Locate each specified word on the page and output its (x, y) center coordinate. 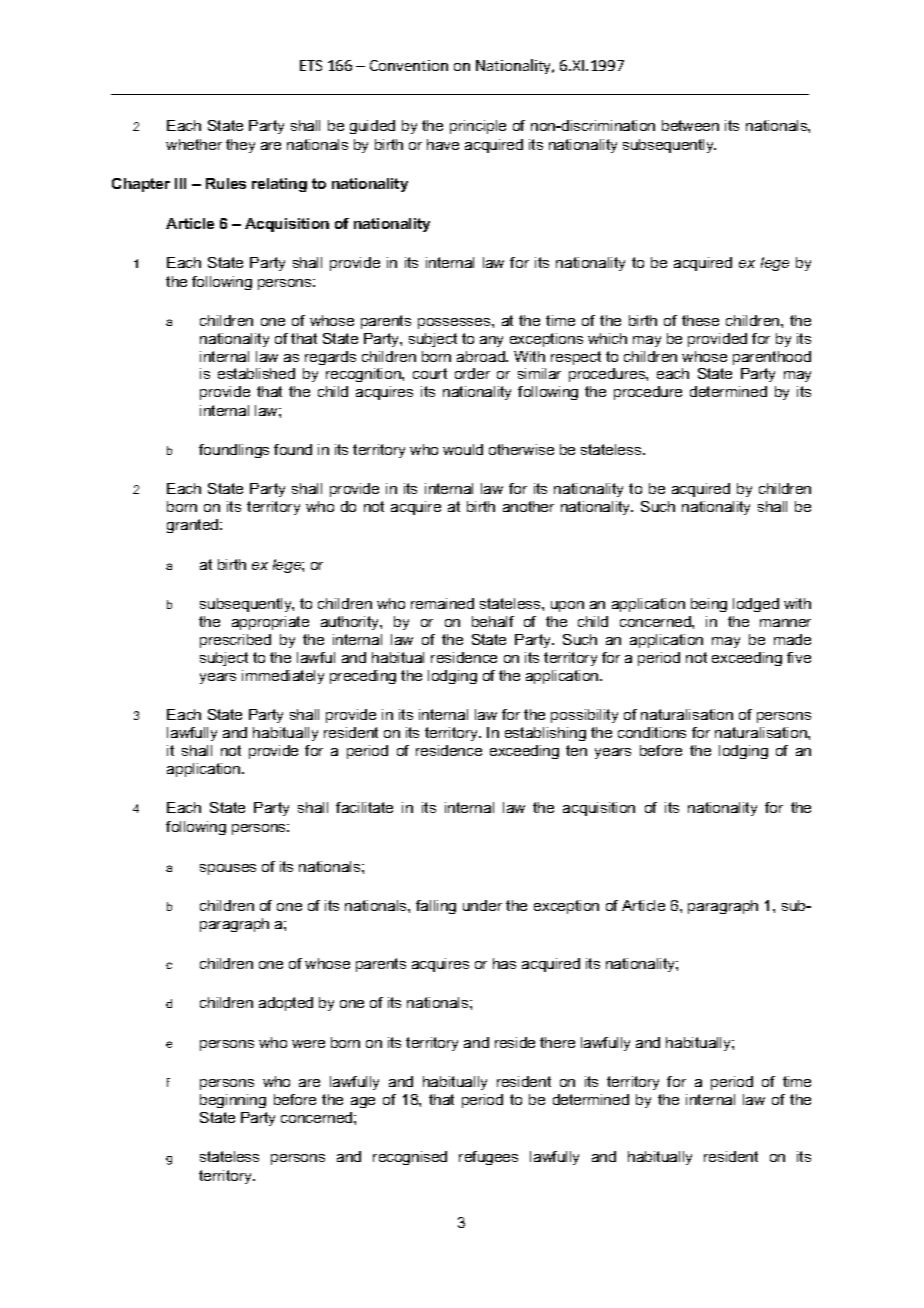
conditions (652, 732)
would (463, 449)
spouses (228, 869)
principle (478, 127)
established (256, 373)
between (690, 125)
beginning (233, 1101)
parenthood (772, 358)
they (240, 146)
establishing (545, 734)
